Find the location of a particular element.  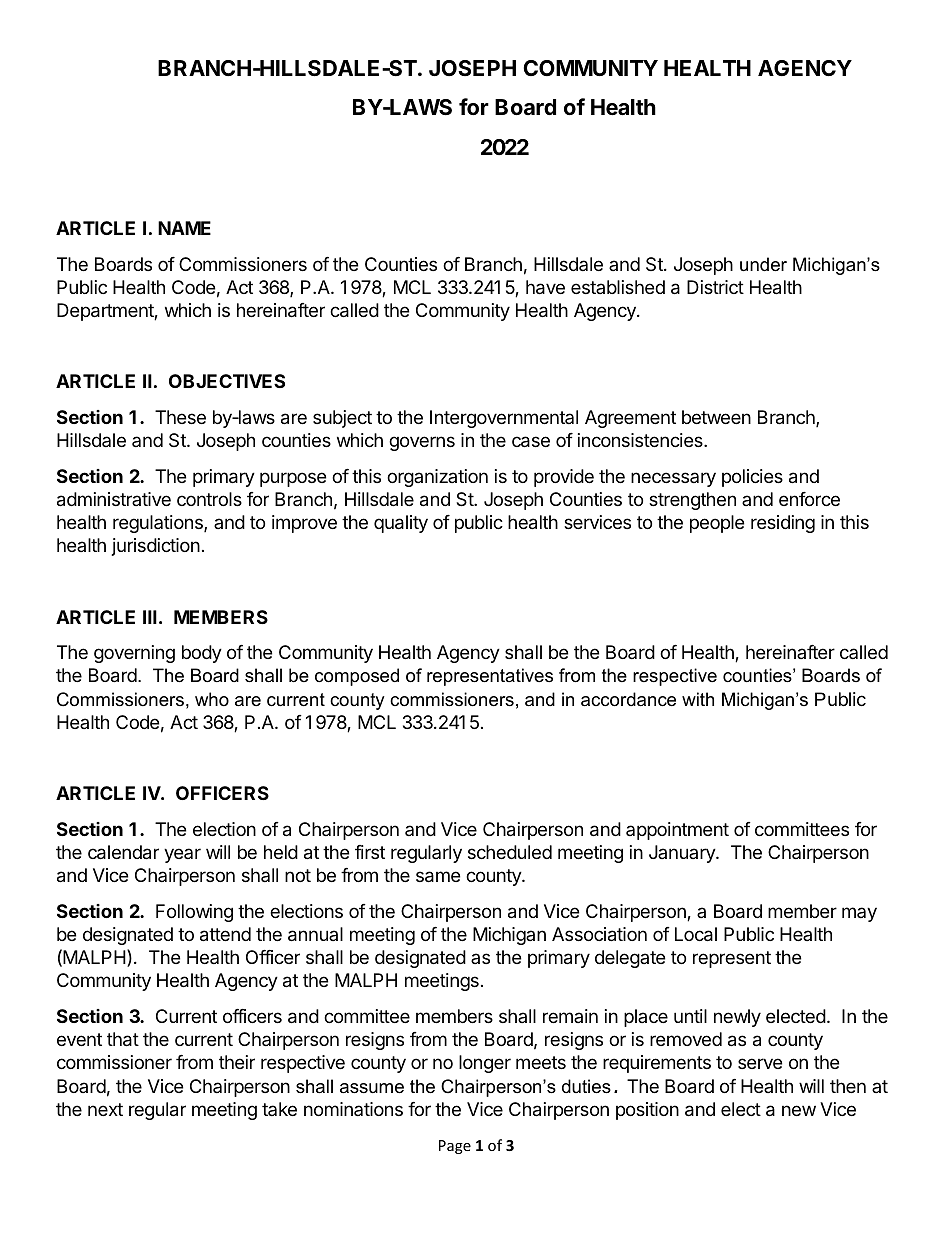

under is located at coordinates (763, 264).
